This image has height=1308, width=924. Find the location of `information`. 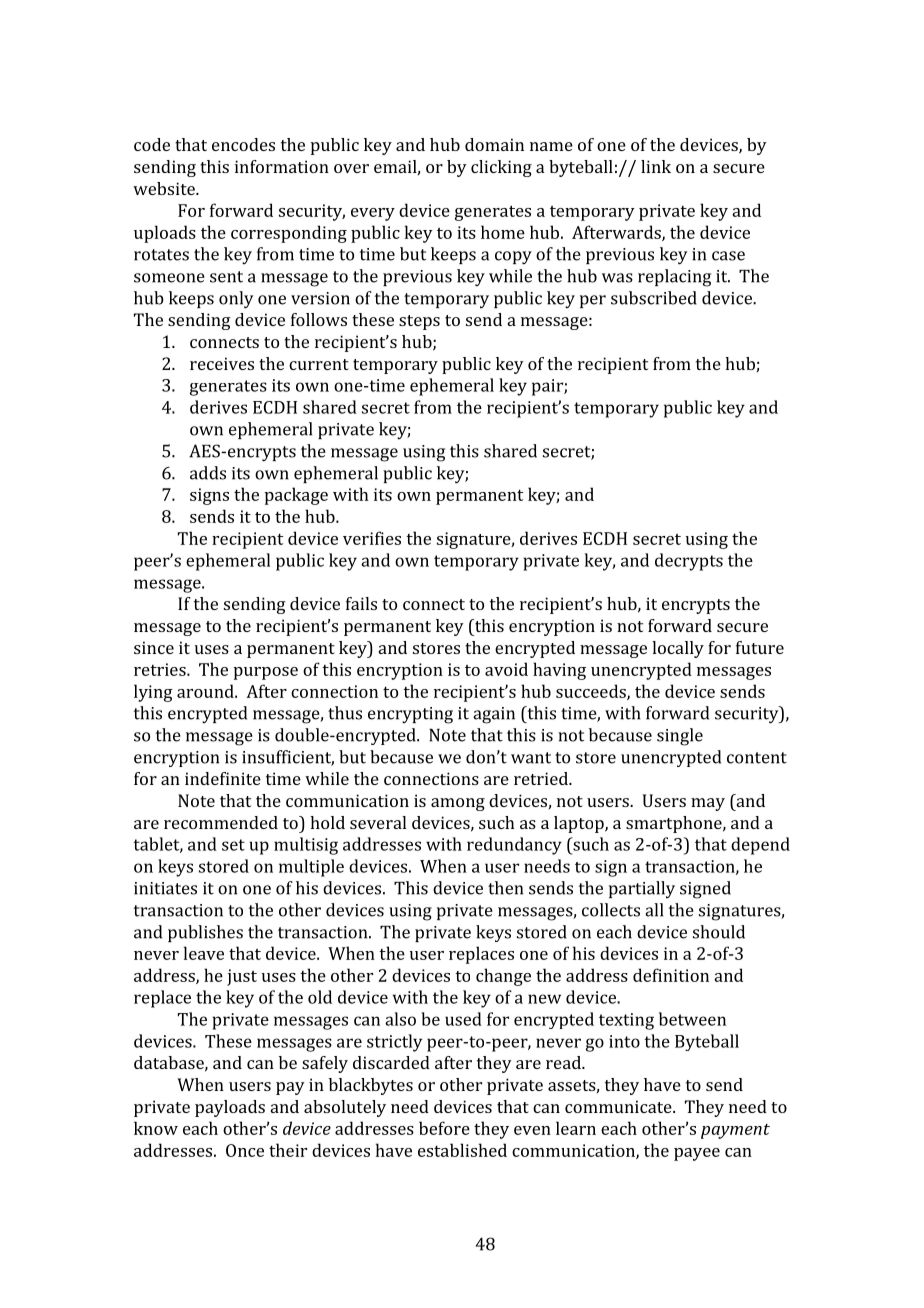

information is located at coordinates (282, 166).
